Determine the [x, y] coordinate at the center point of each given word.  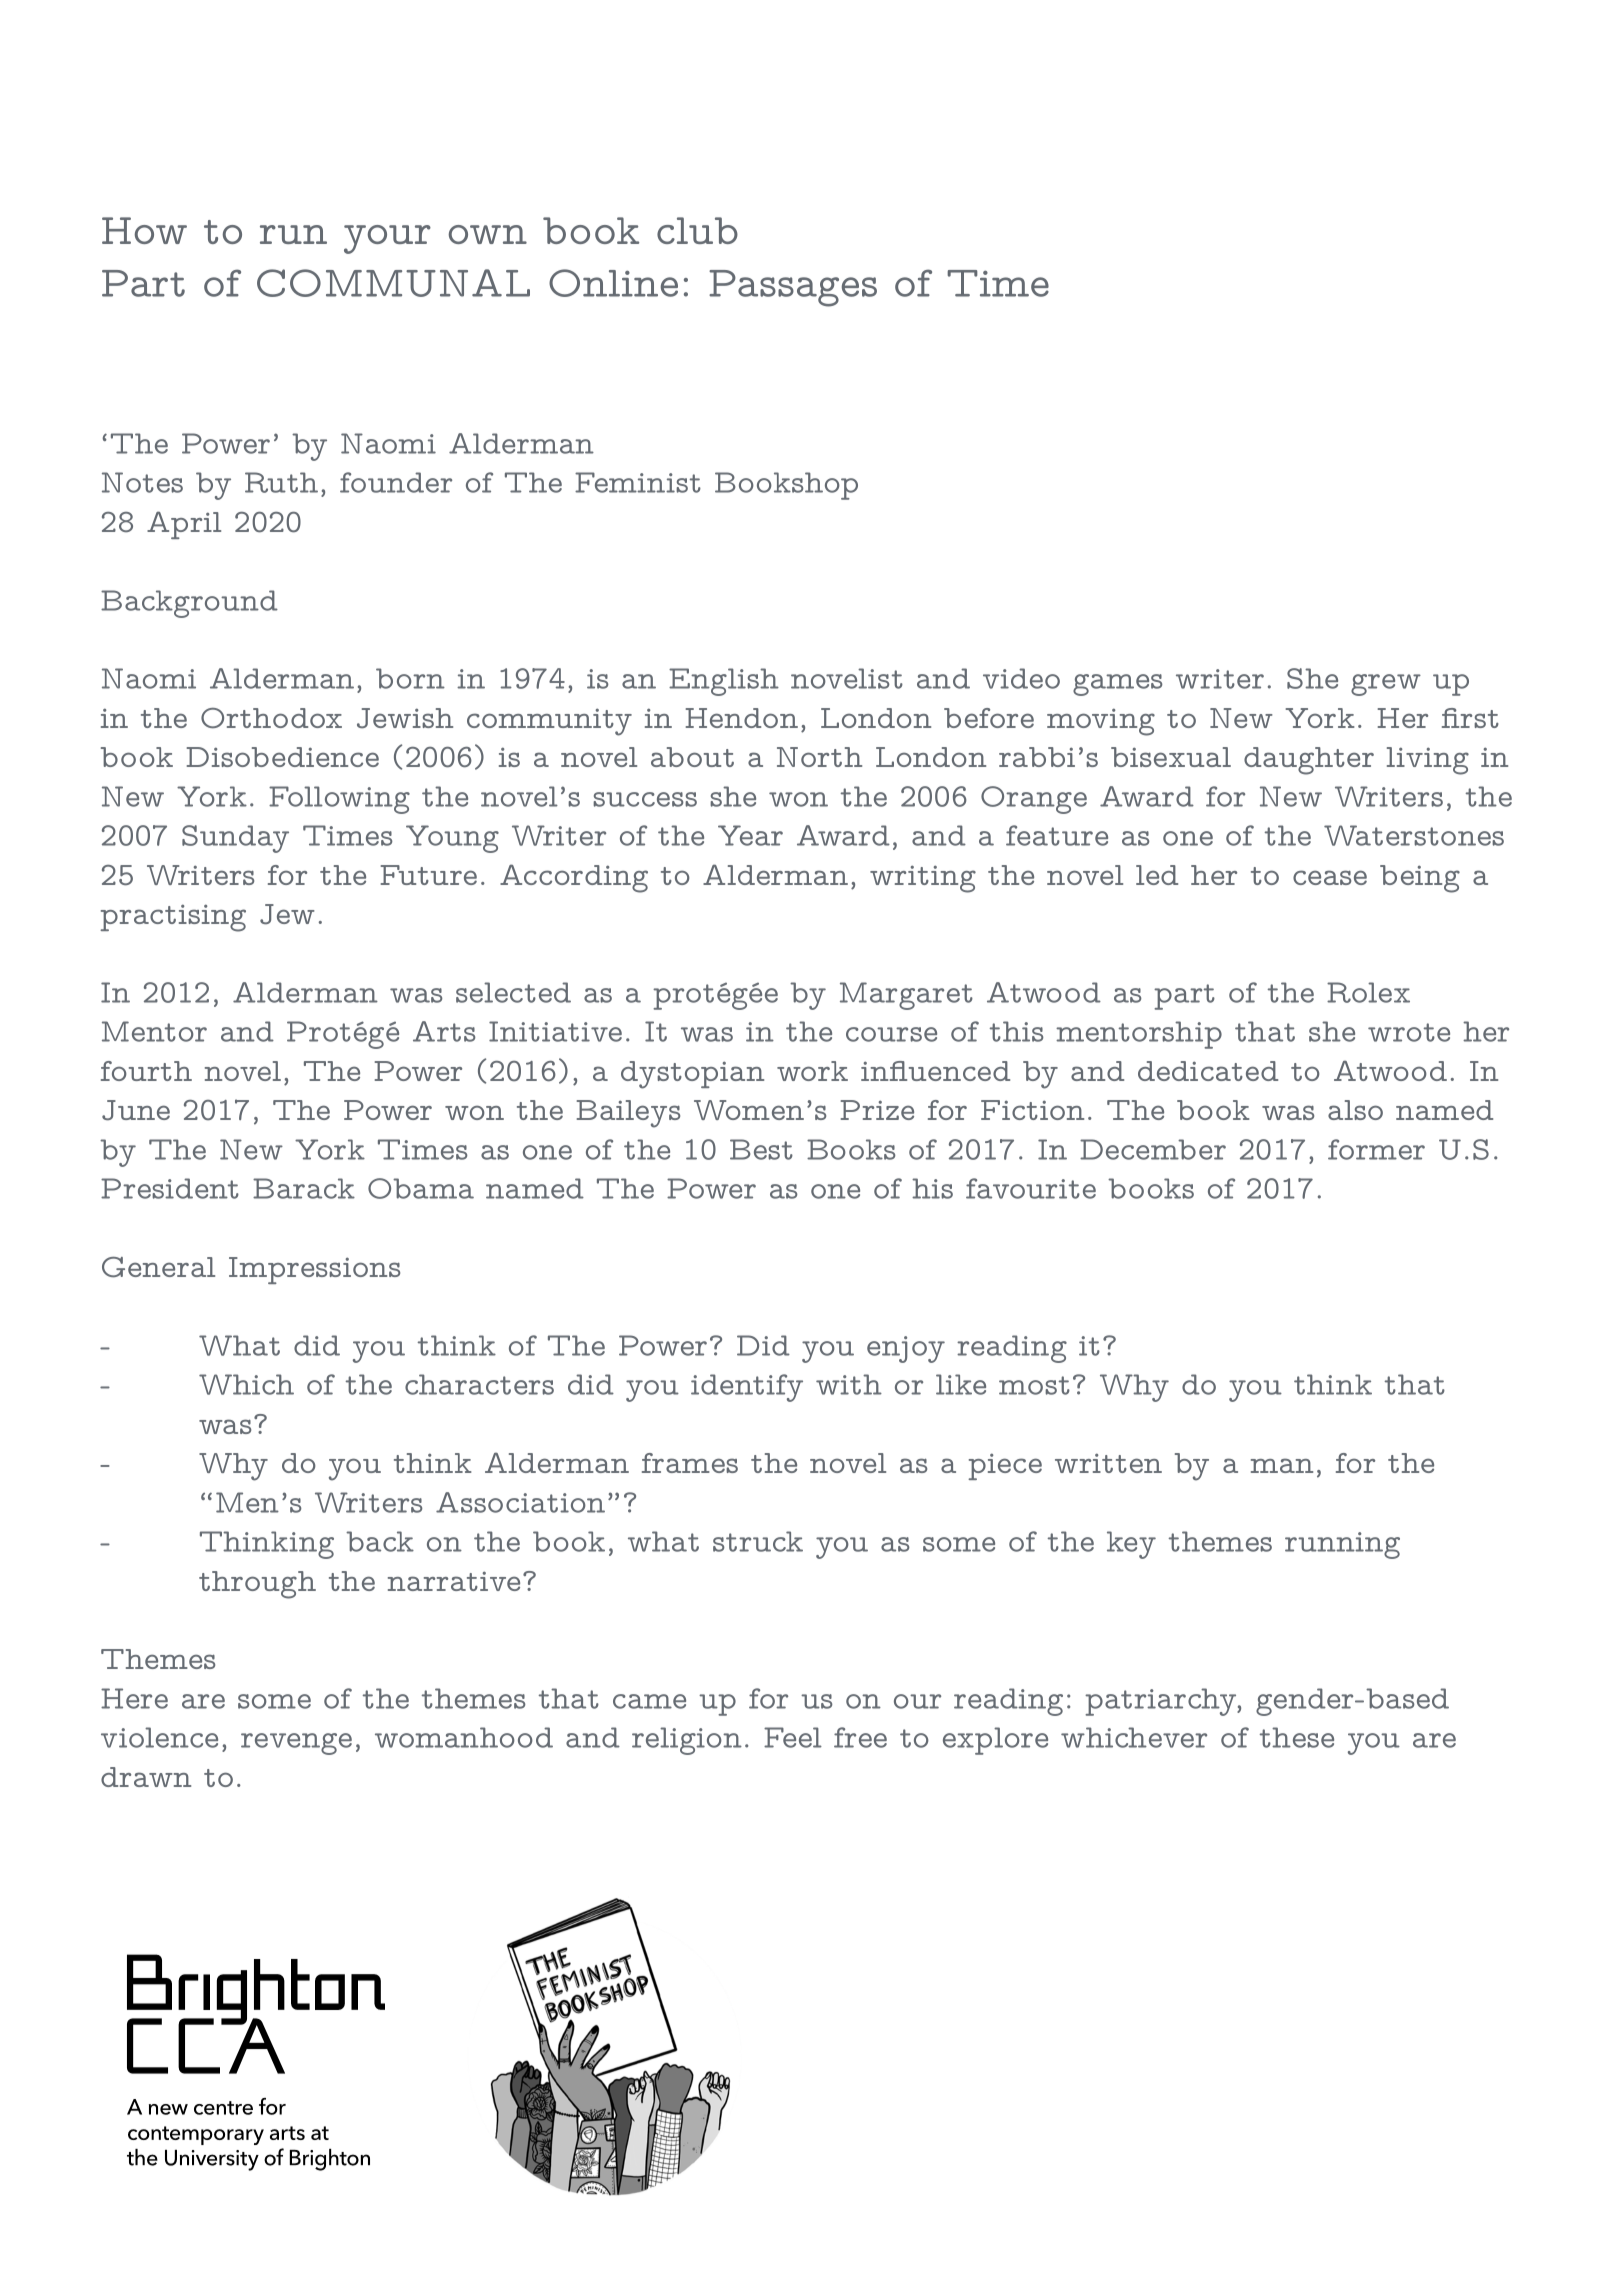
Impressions [314, 1270]
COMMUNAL [393, 283]
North [819, 757]
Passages [793, 288]
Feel [793, 1737]
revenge [296, 1744]
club [697, 230]
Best [761, 1149]
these [1297, 1737]
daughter [1309, 761]
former [1376, 1149]
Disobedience [283, 757]
